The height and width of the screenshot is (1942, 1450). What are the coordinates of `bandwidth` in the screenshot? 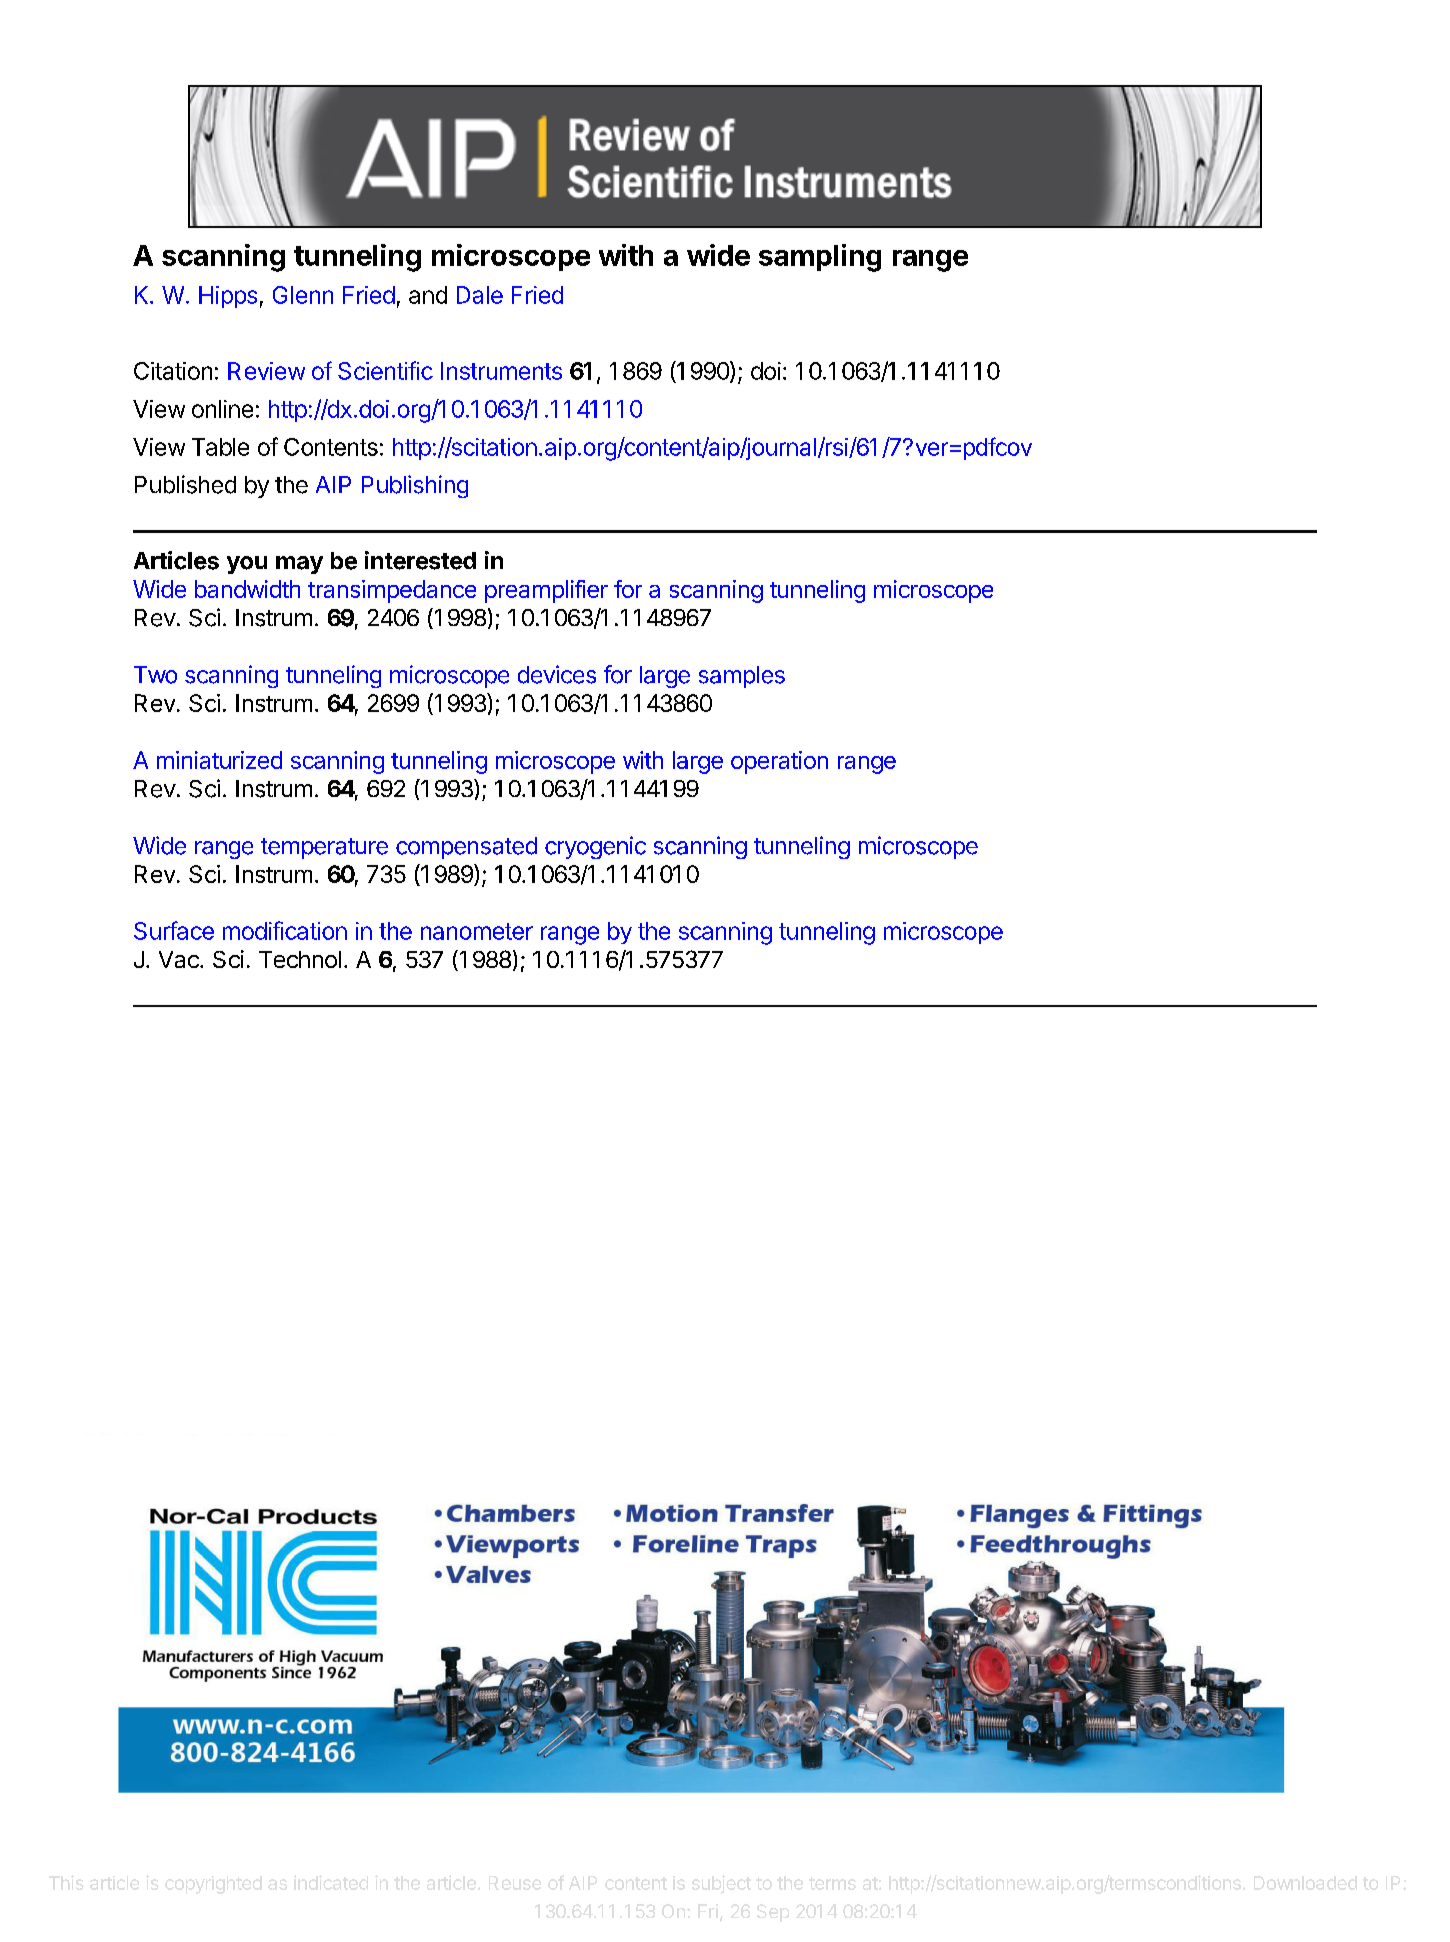 It's located at (247, 589).
